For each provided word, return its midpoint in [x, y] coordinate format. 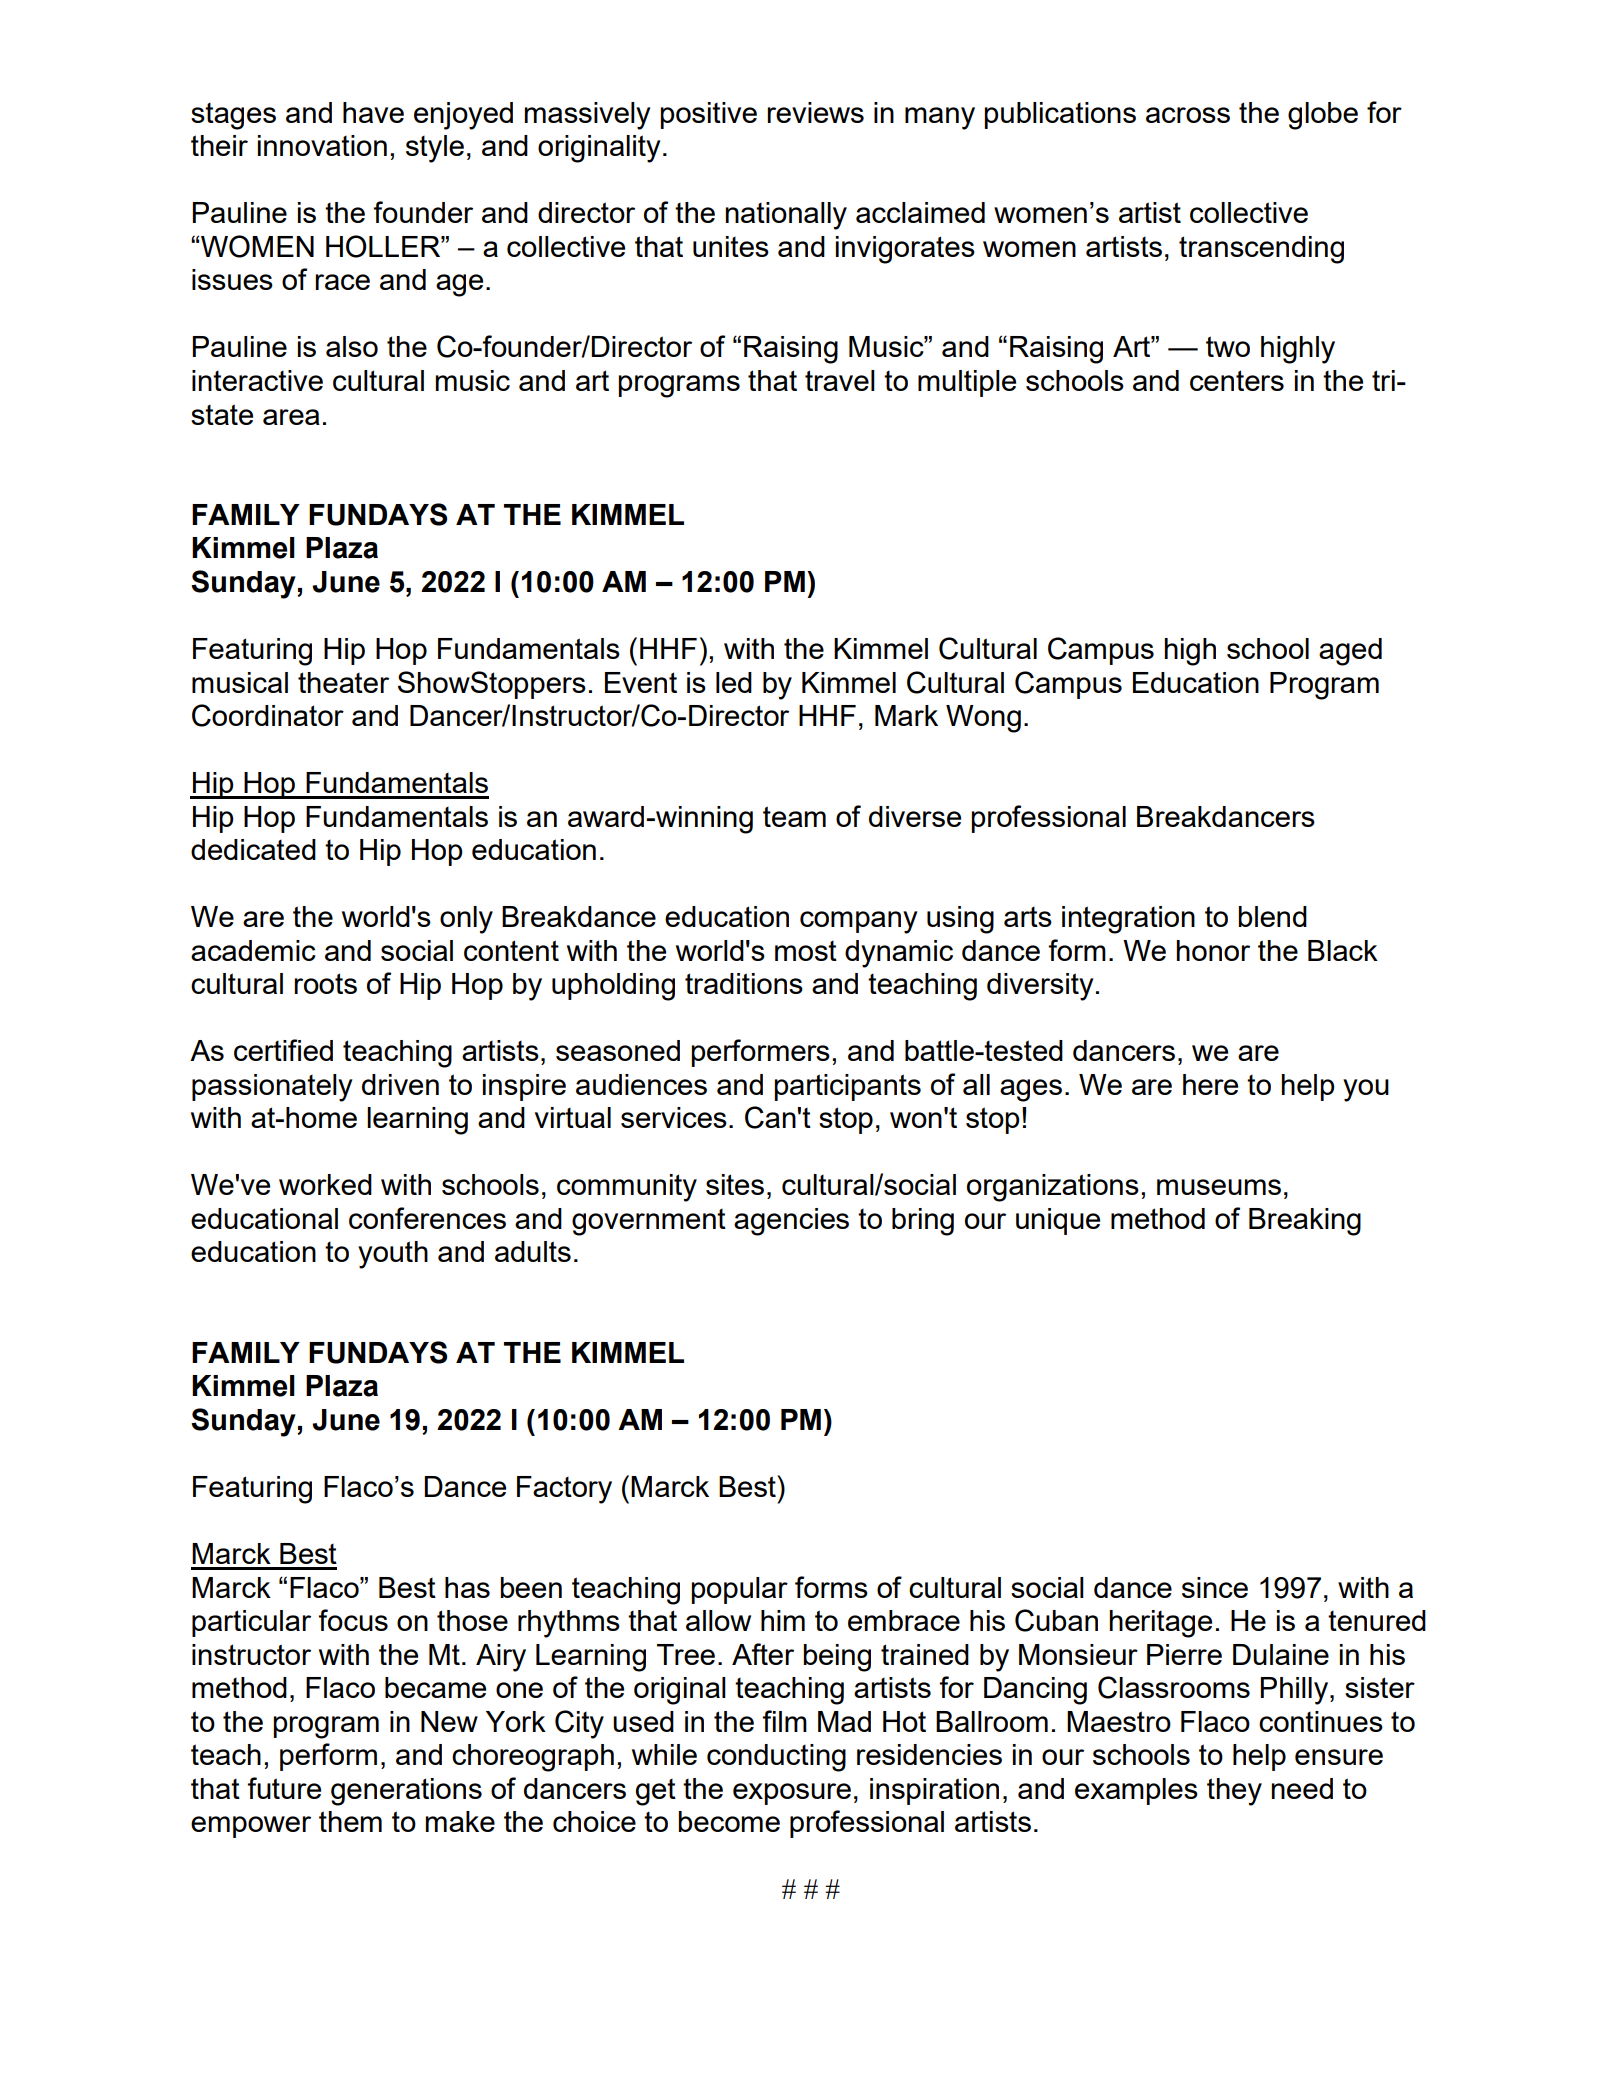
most [806, 951]
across [1188, 115]
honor [1213, 950]
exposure [792, 1794]
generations [406, 1792]
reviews [815, 112]
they [1234, 1792]
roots [325, 983]
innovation [322, 145]
